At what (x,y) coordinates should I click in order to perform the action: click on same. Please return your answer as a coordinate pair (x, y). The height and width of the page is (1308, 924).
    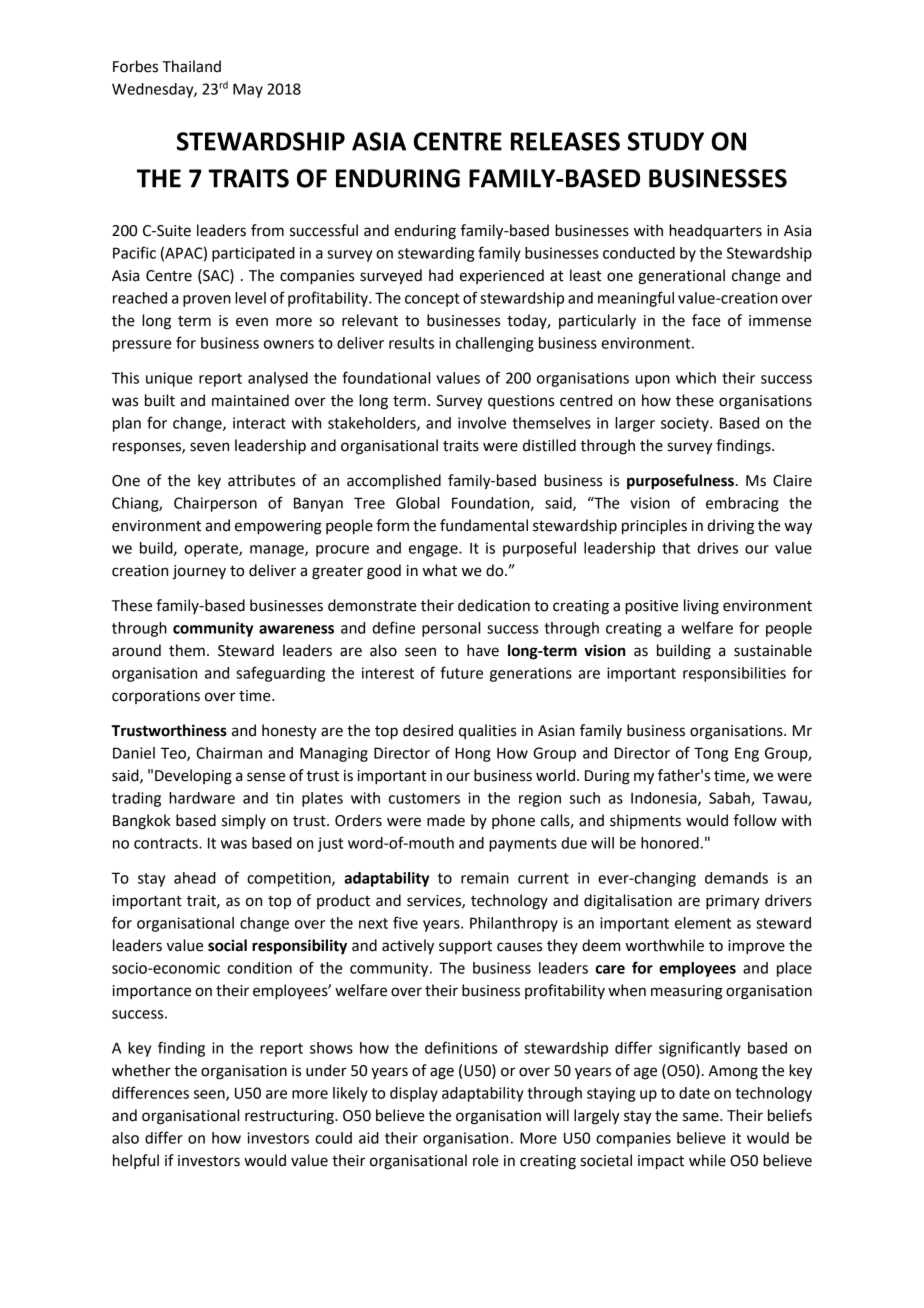
    Looking at the image, I should click on (702, 1117).
